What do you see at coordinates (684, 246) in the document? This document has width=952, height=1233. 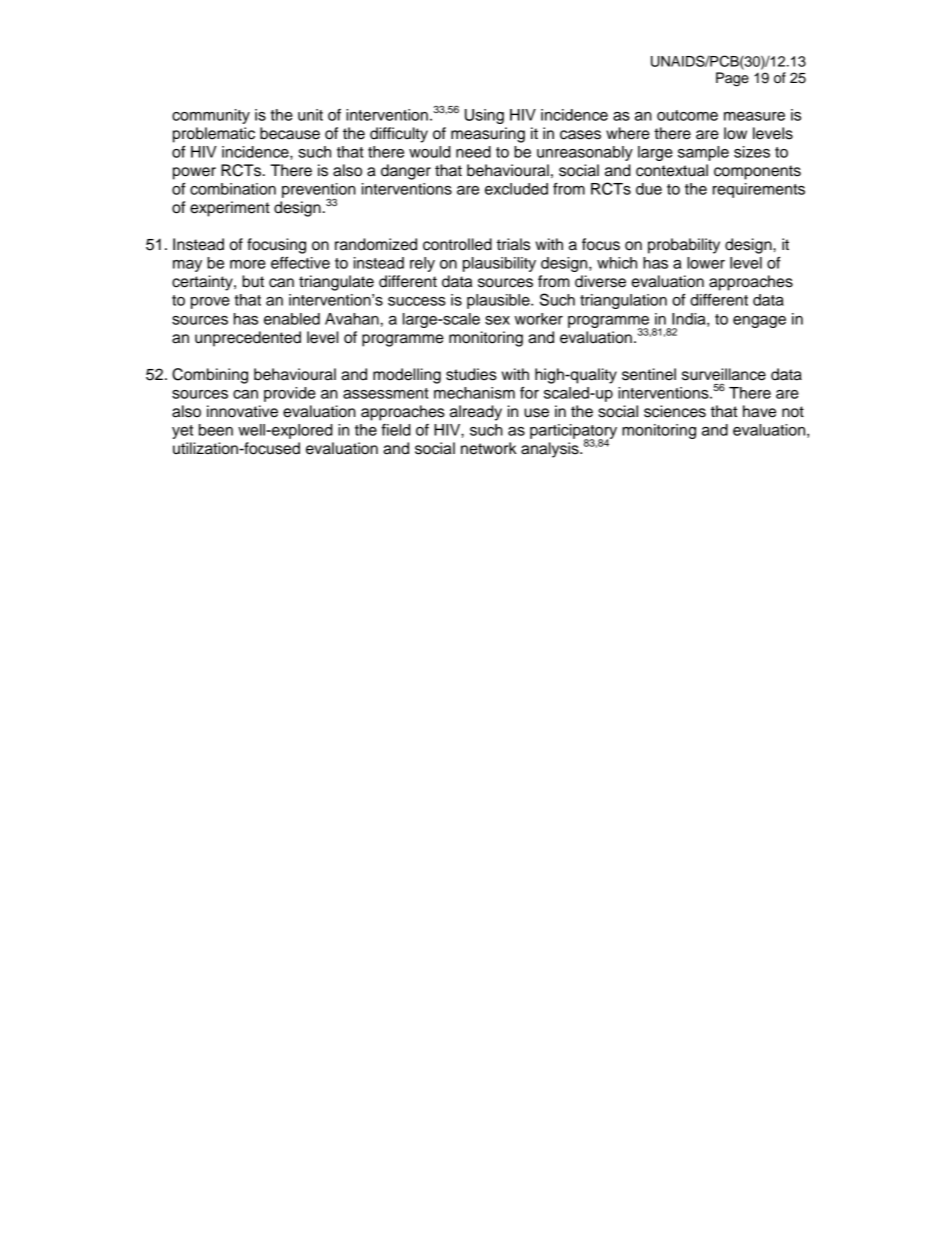 I see `probability` at bounding box center [684, 246].
